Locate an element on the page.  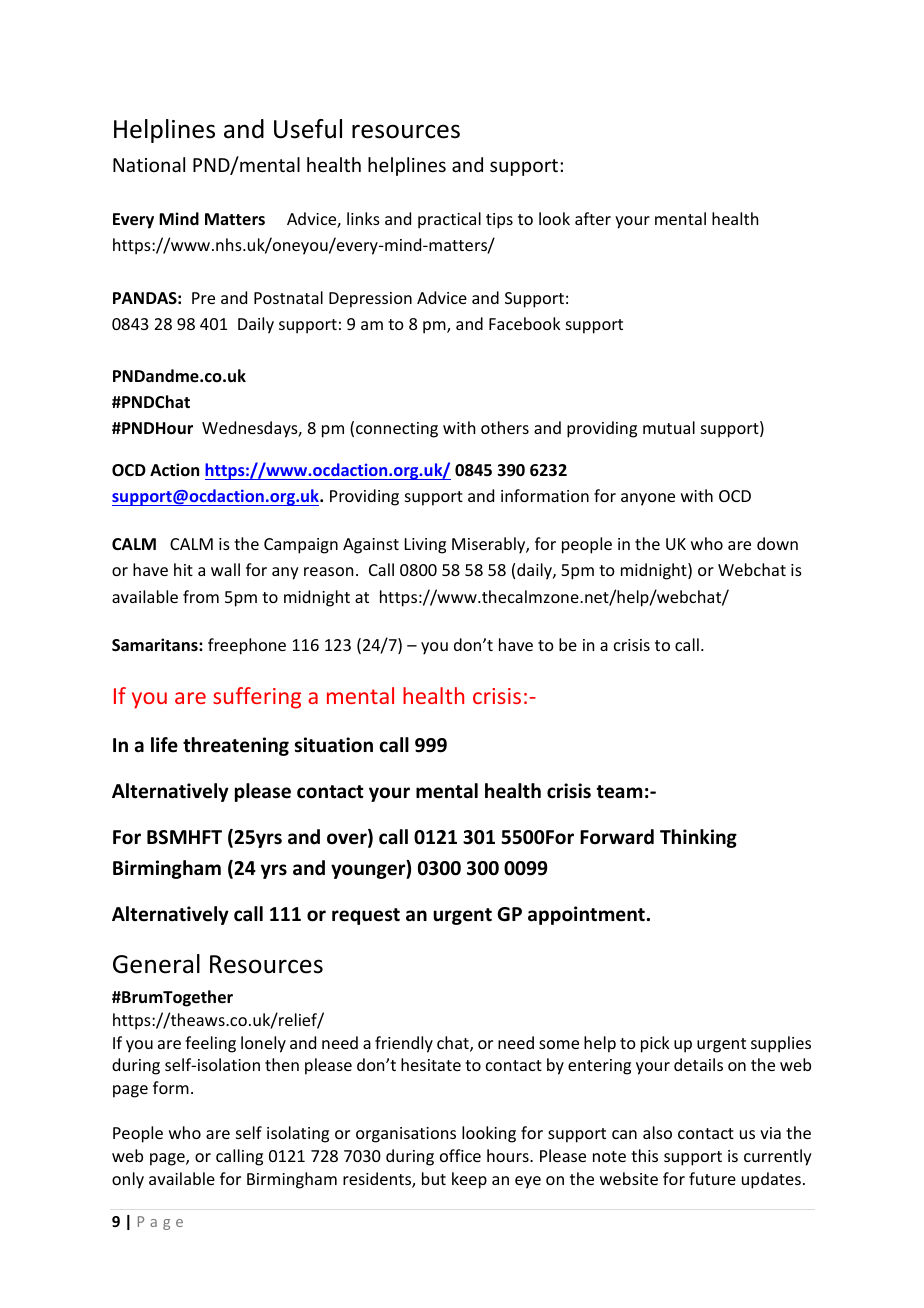
office is located at coordinates (460, 1155).
